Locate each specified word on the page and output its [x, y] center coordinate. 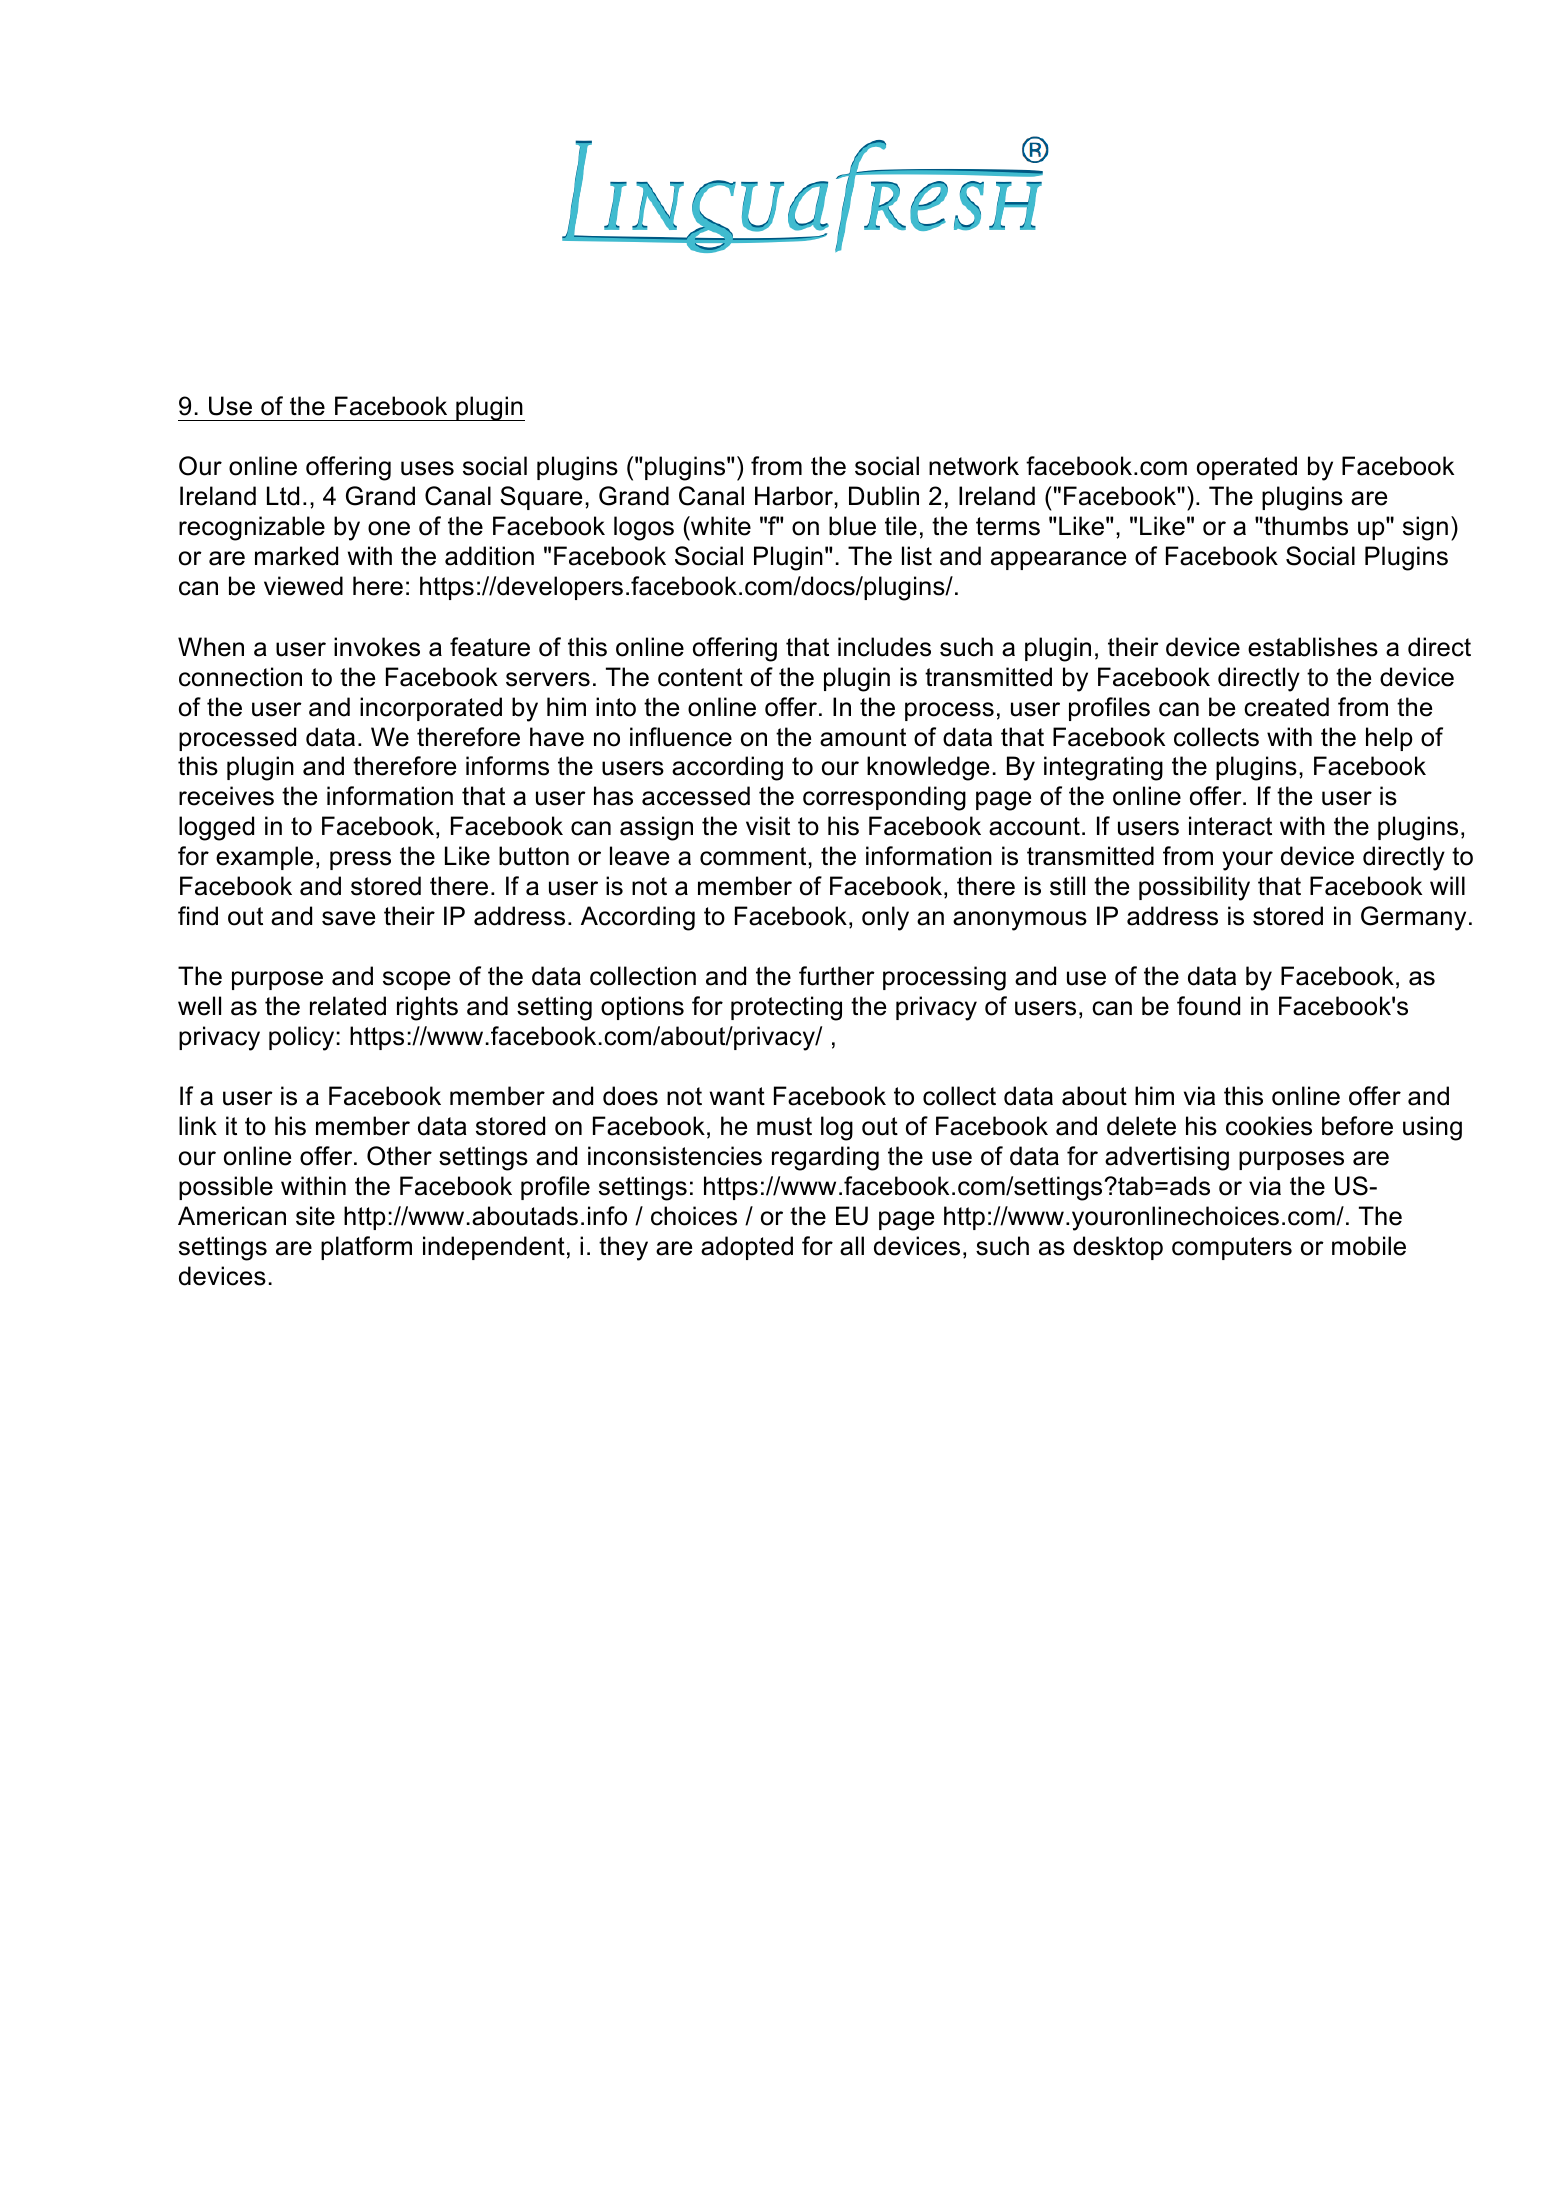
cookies [1269, 1126]
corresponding [884, 798]
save [348, 918]
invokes [377, 647]
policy [301, 1038]
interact [1230, 826]
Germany [1413, 918]
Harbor [795, 496]
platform [366, 1248]
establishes [1313, 647]
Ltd [283, 496]
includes [884, 647]
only [885, 918]
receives [226, 796]
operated [1247, 468]
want [737, 1096]
